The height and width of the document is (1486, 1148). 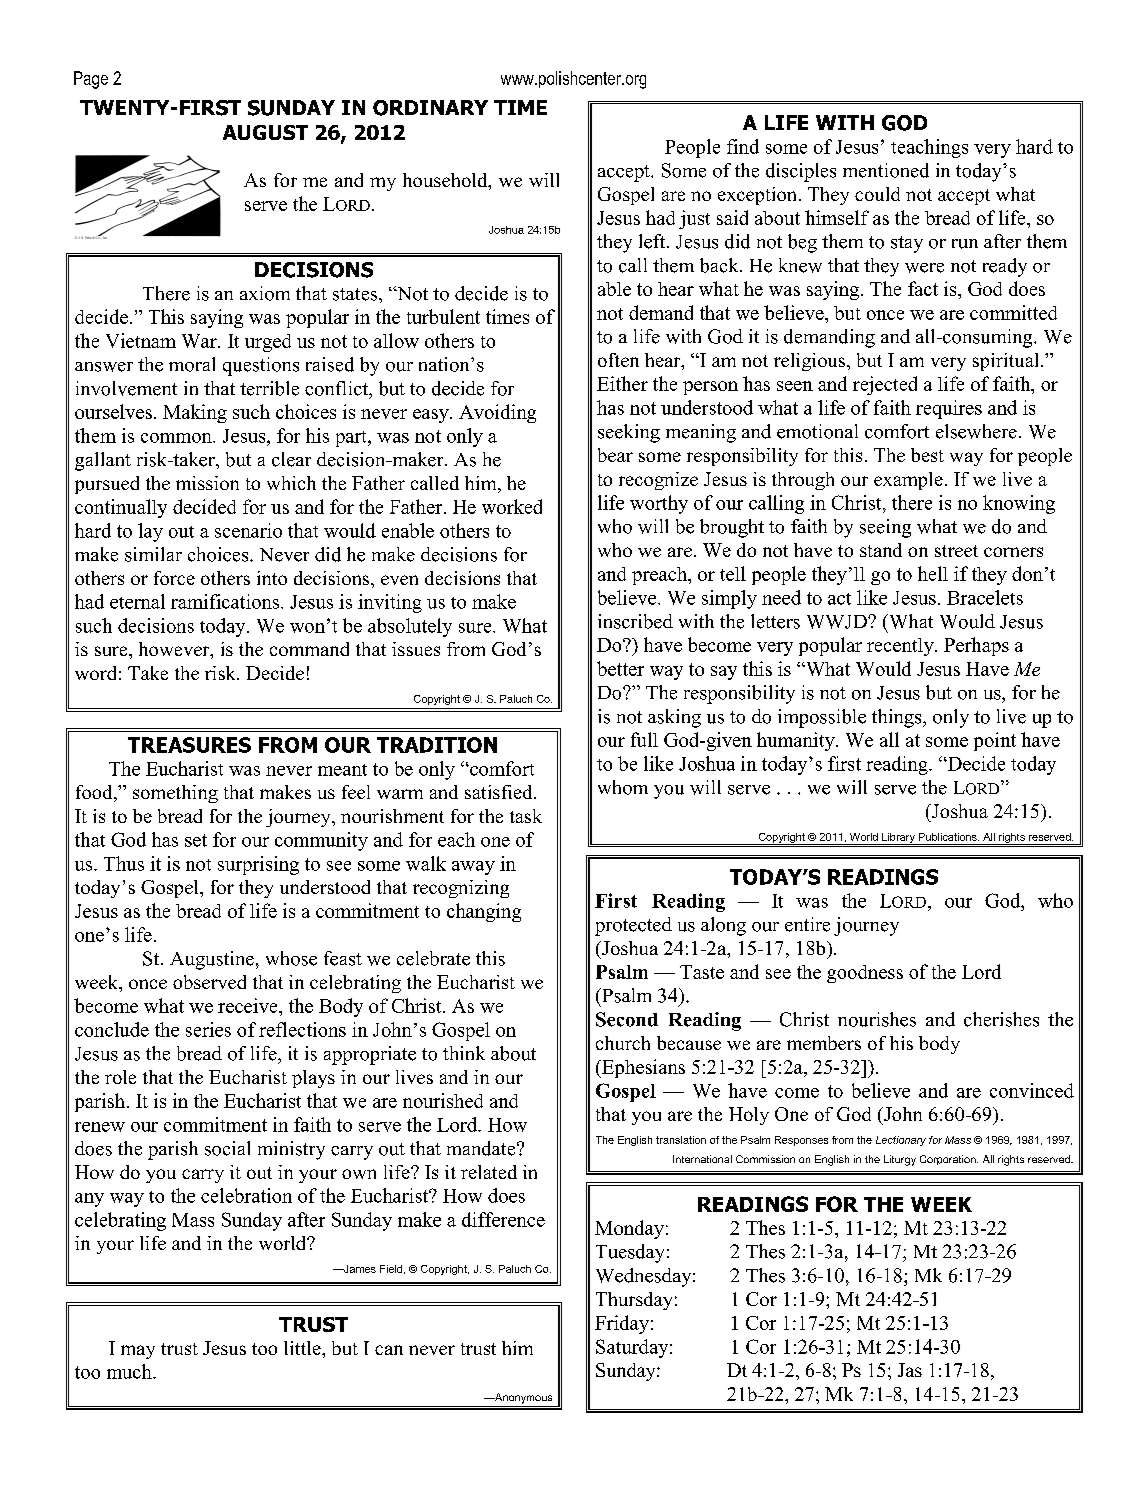 I want to click on may, so click(x=138, y=1352).
